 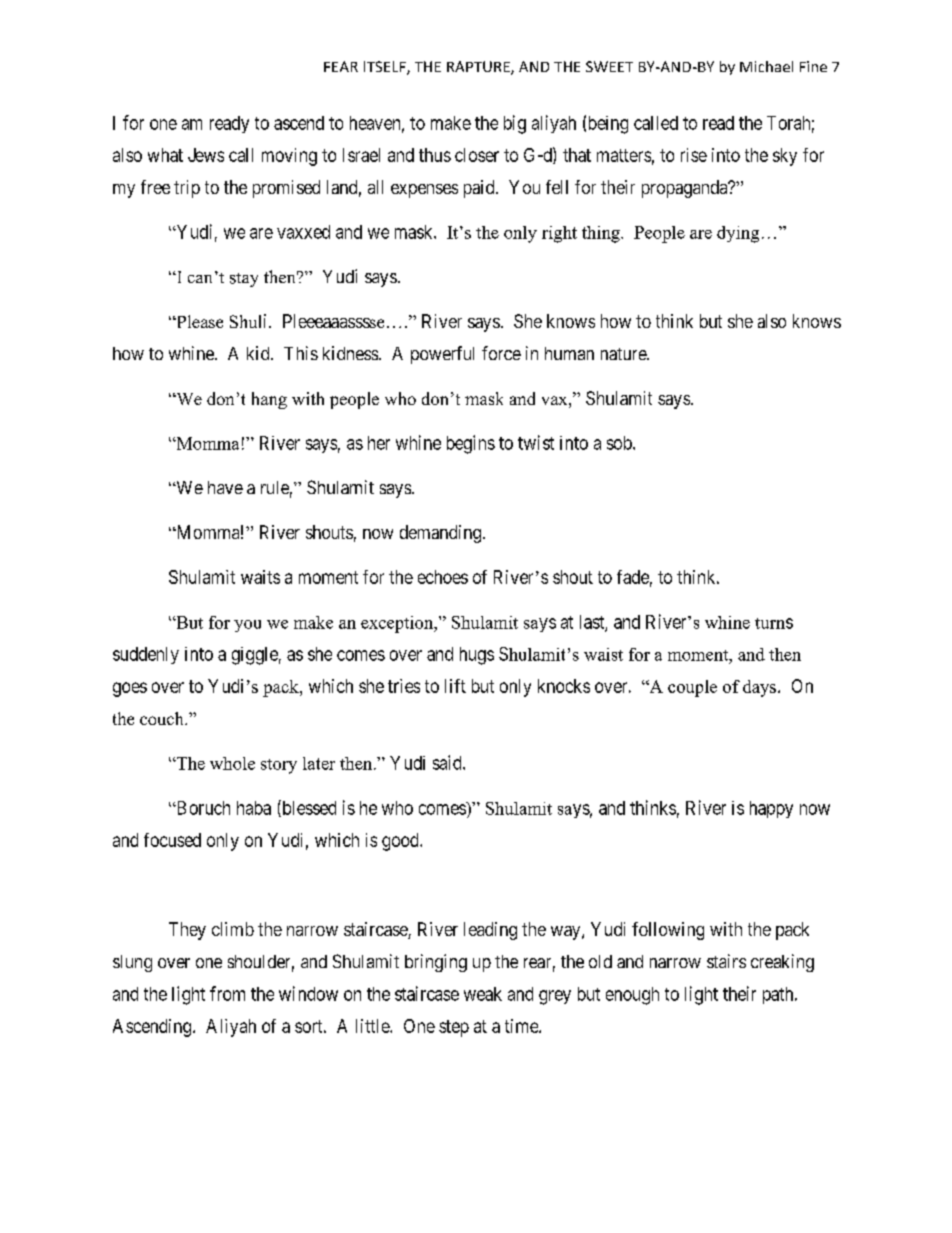 I want to click on path, so click(x=779, y=995).
